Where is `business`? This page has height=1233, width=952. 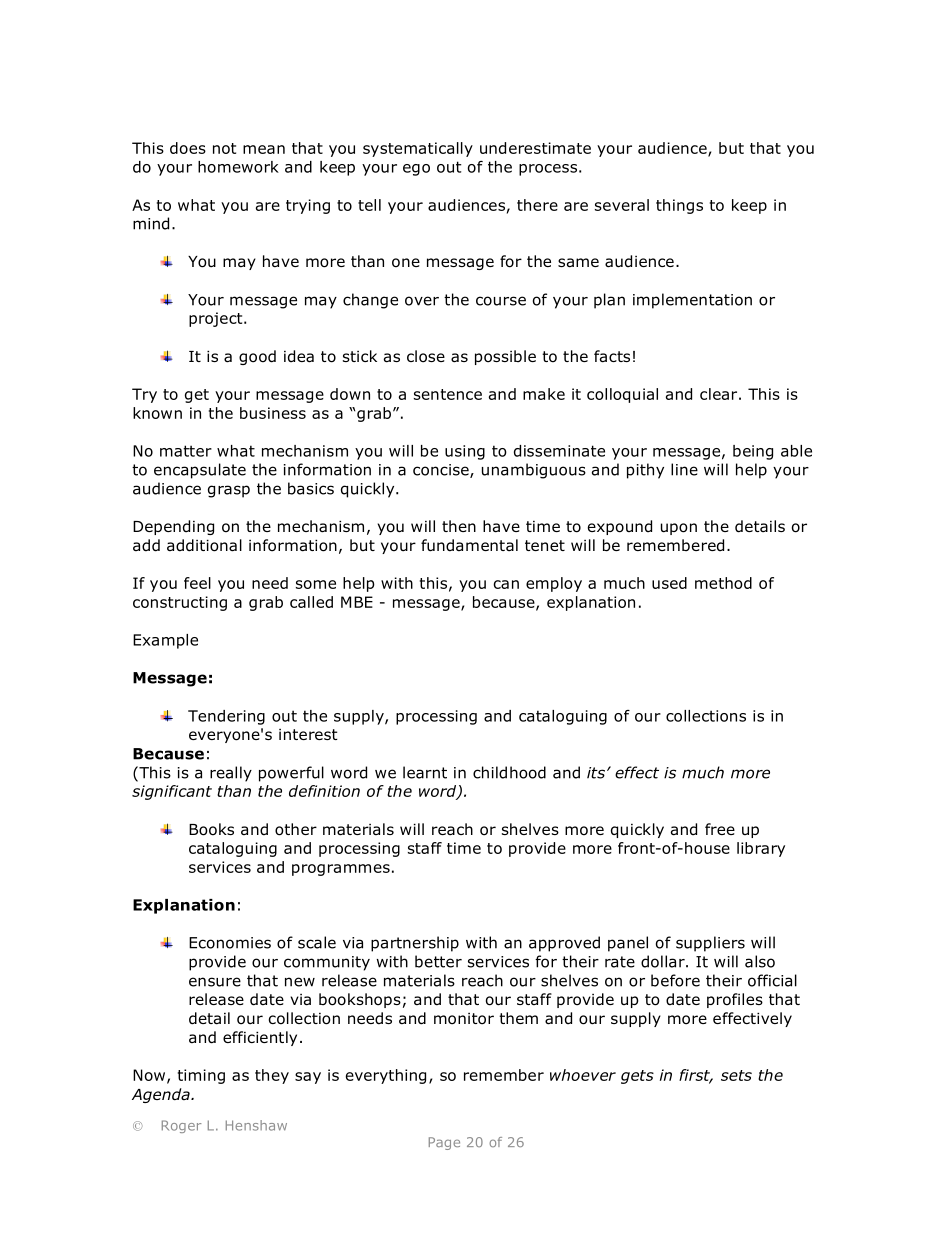 business is located at coordinates (273, 413).
